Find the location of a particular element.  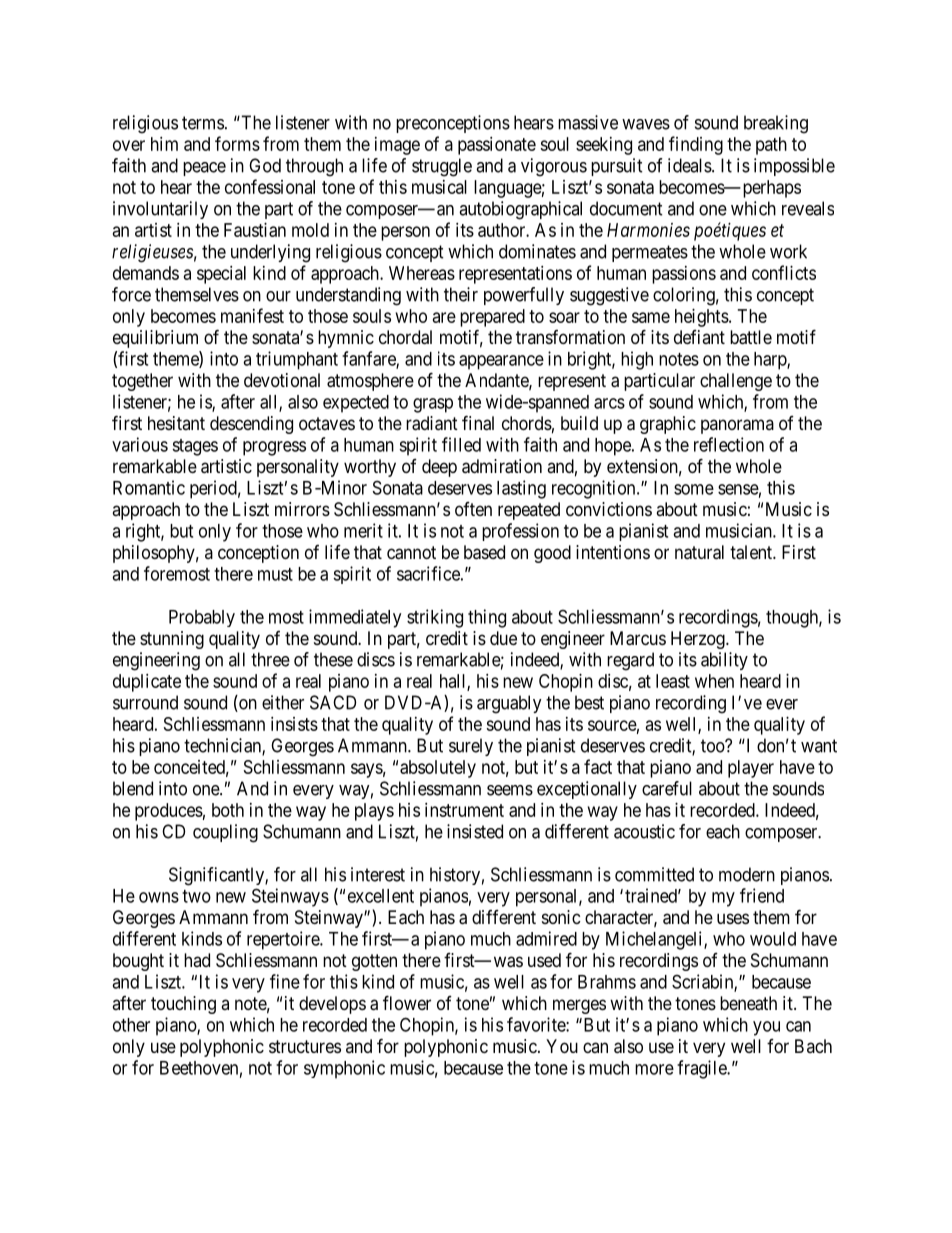

surely is located at coordinates (471, 747).
